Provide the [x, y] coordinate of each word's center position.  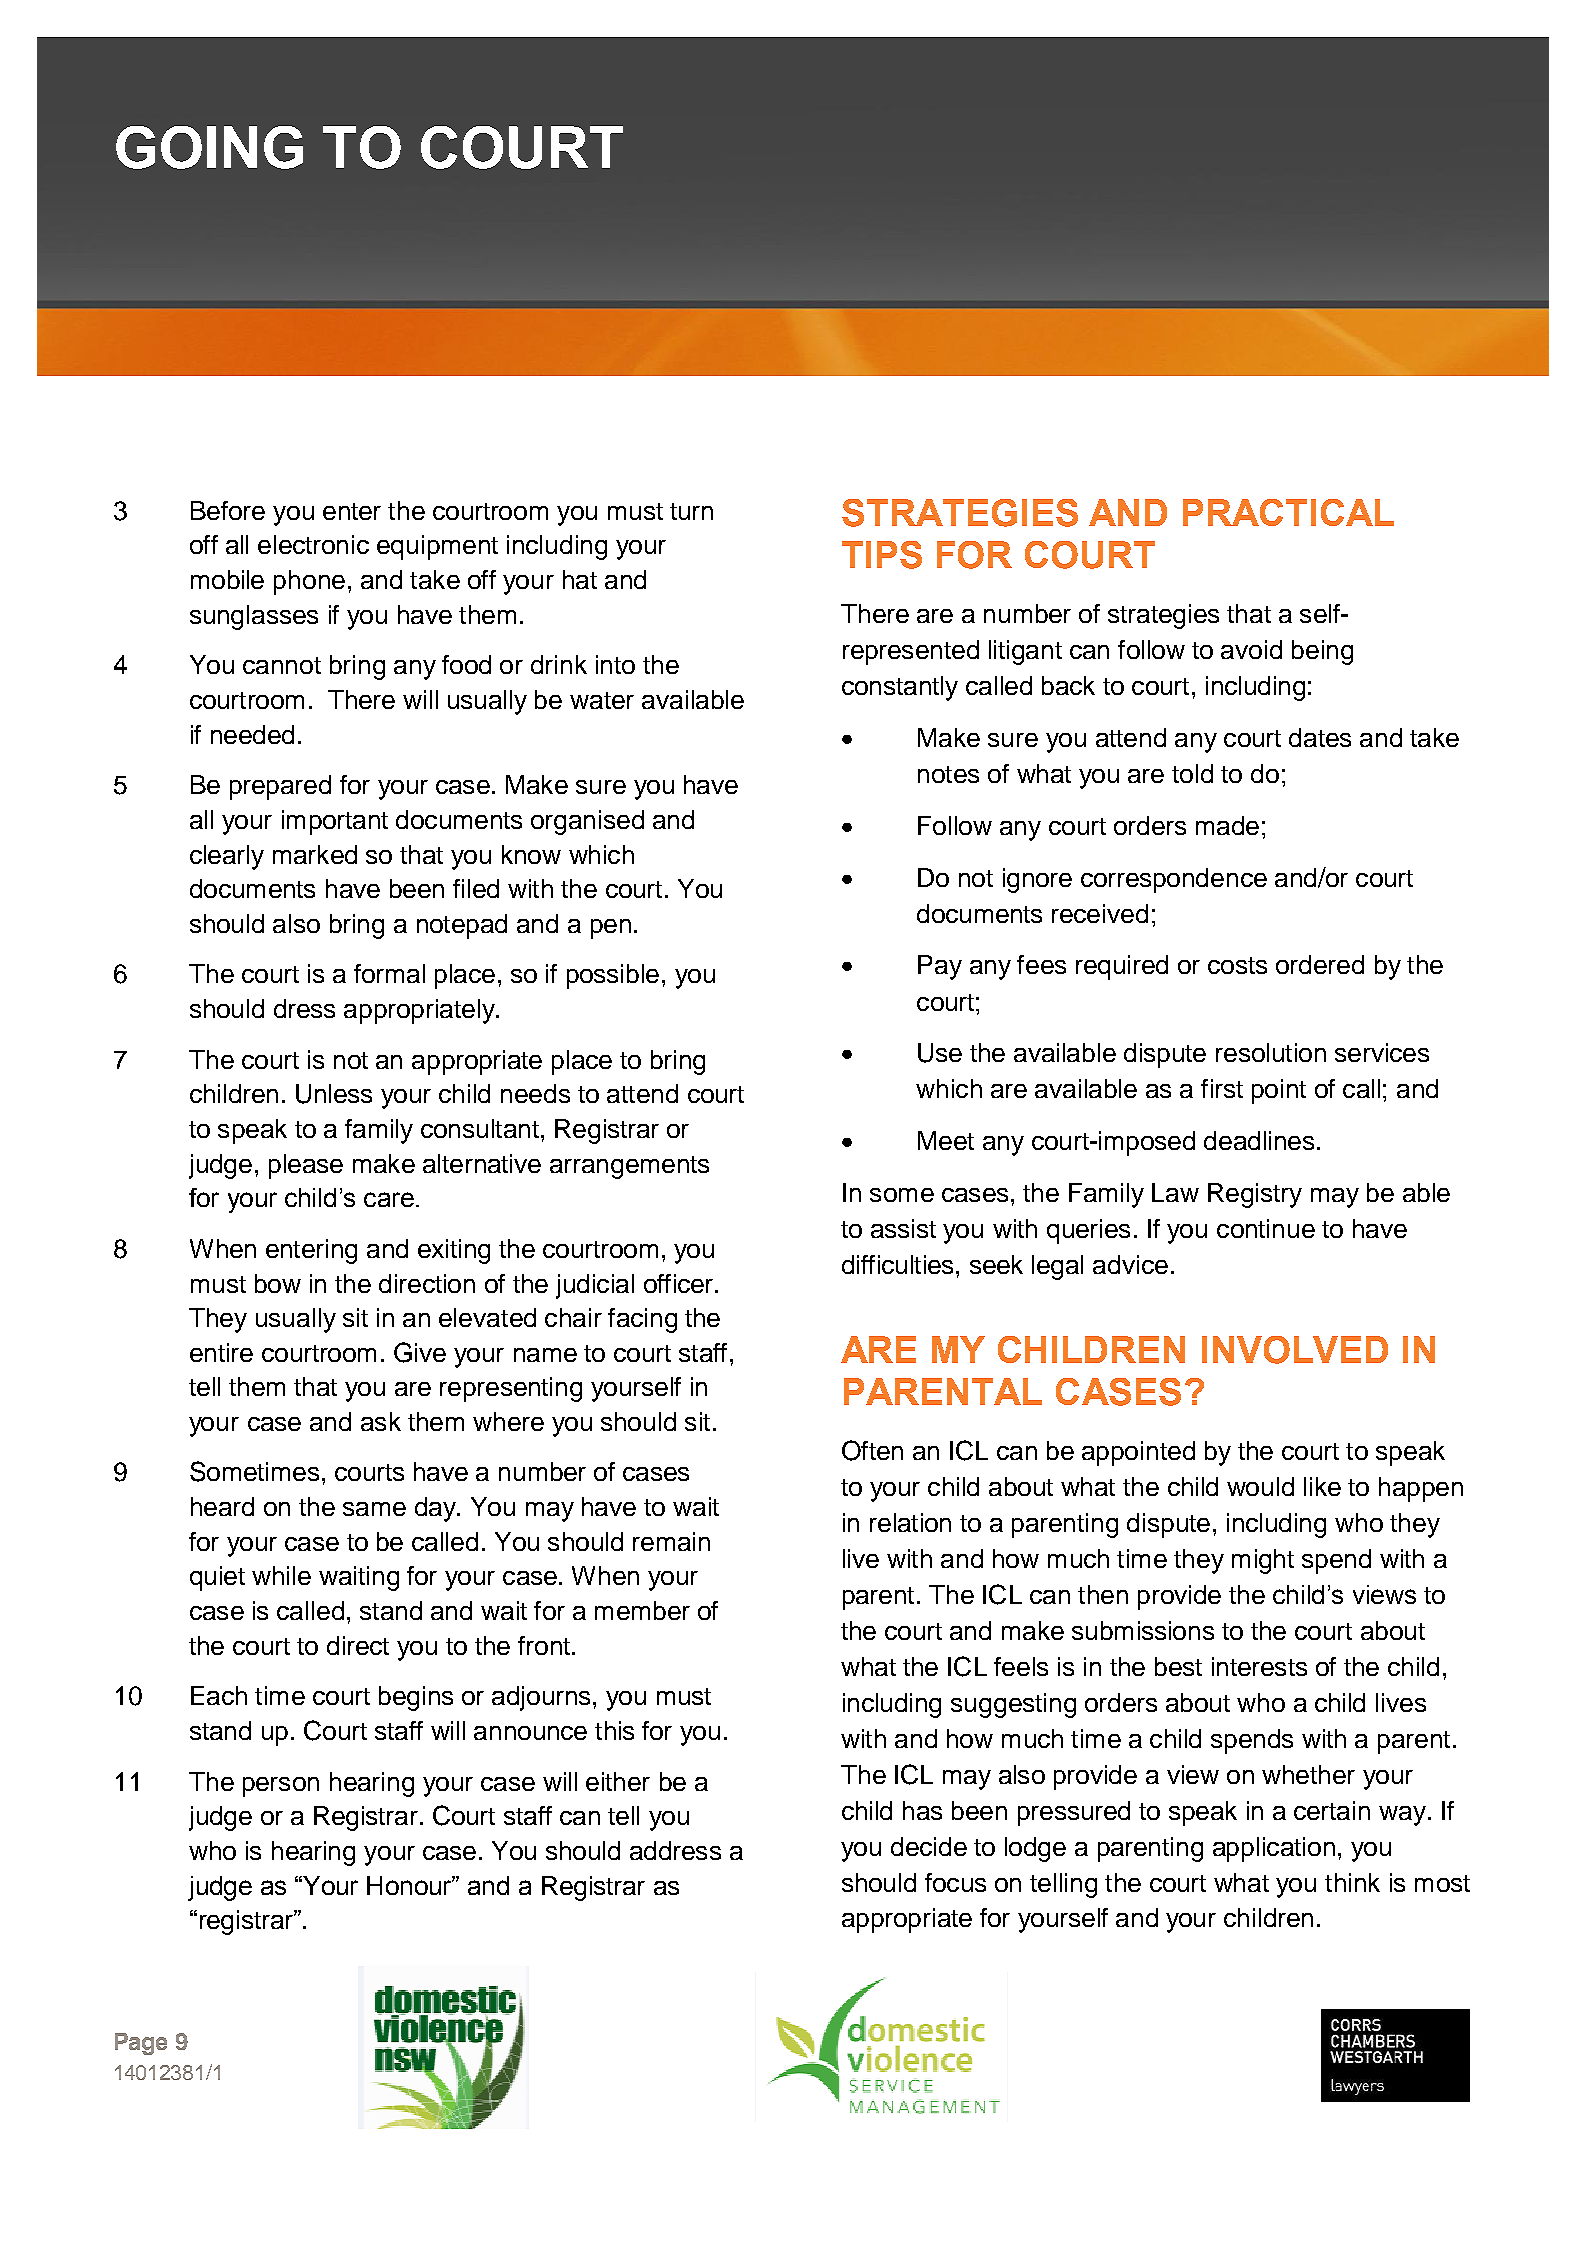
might [1263, 1561]
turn [691, 511]
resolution [1271, 1052]
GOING [209, 147]
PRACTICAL [1288, 512]
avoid [1251, 649]
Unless [334, 1094]
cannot [282, 665]
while [281, 1575]
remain [671, 1541]
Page [141, 2044]
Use [940, 1053]
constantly [900, 688]
